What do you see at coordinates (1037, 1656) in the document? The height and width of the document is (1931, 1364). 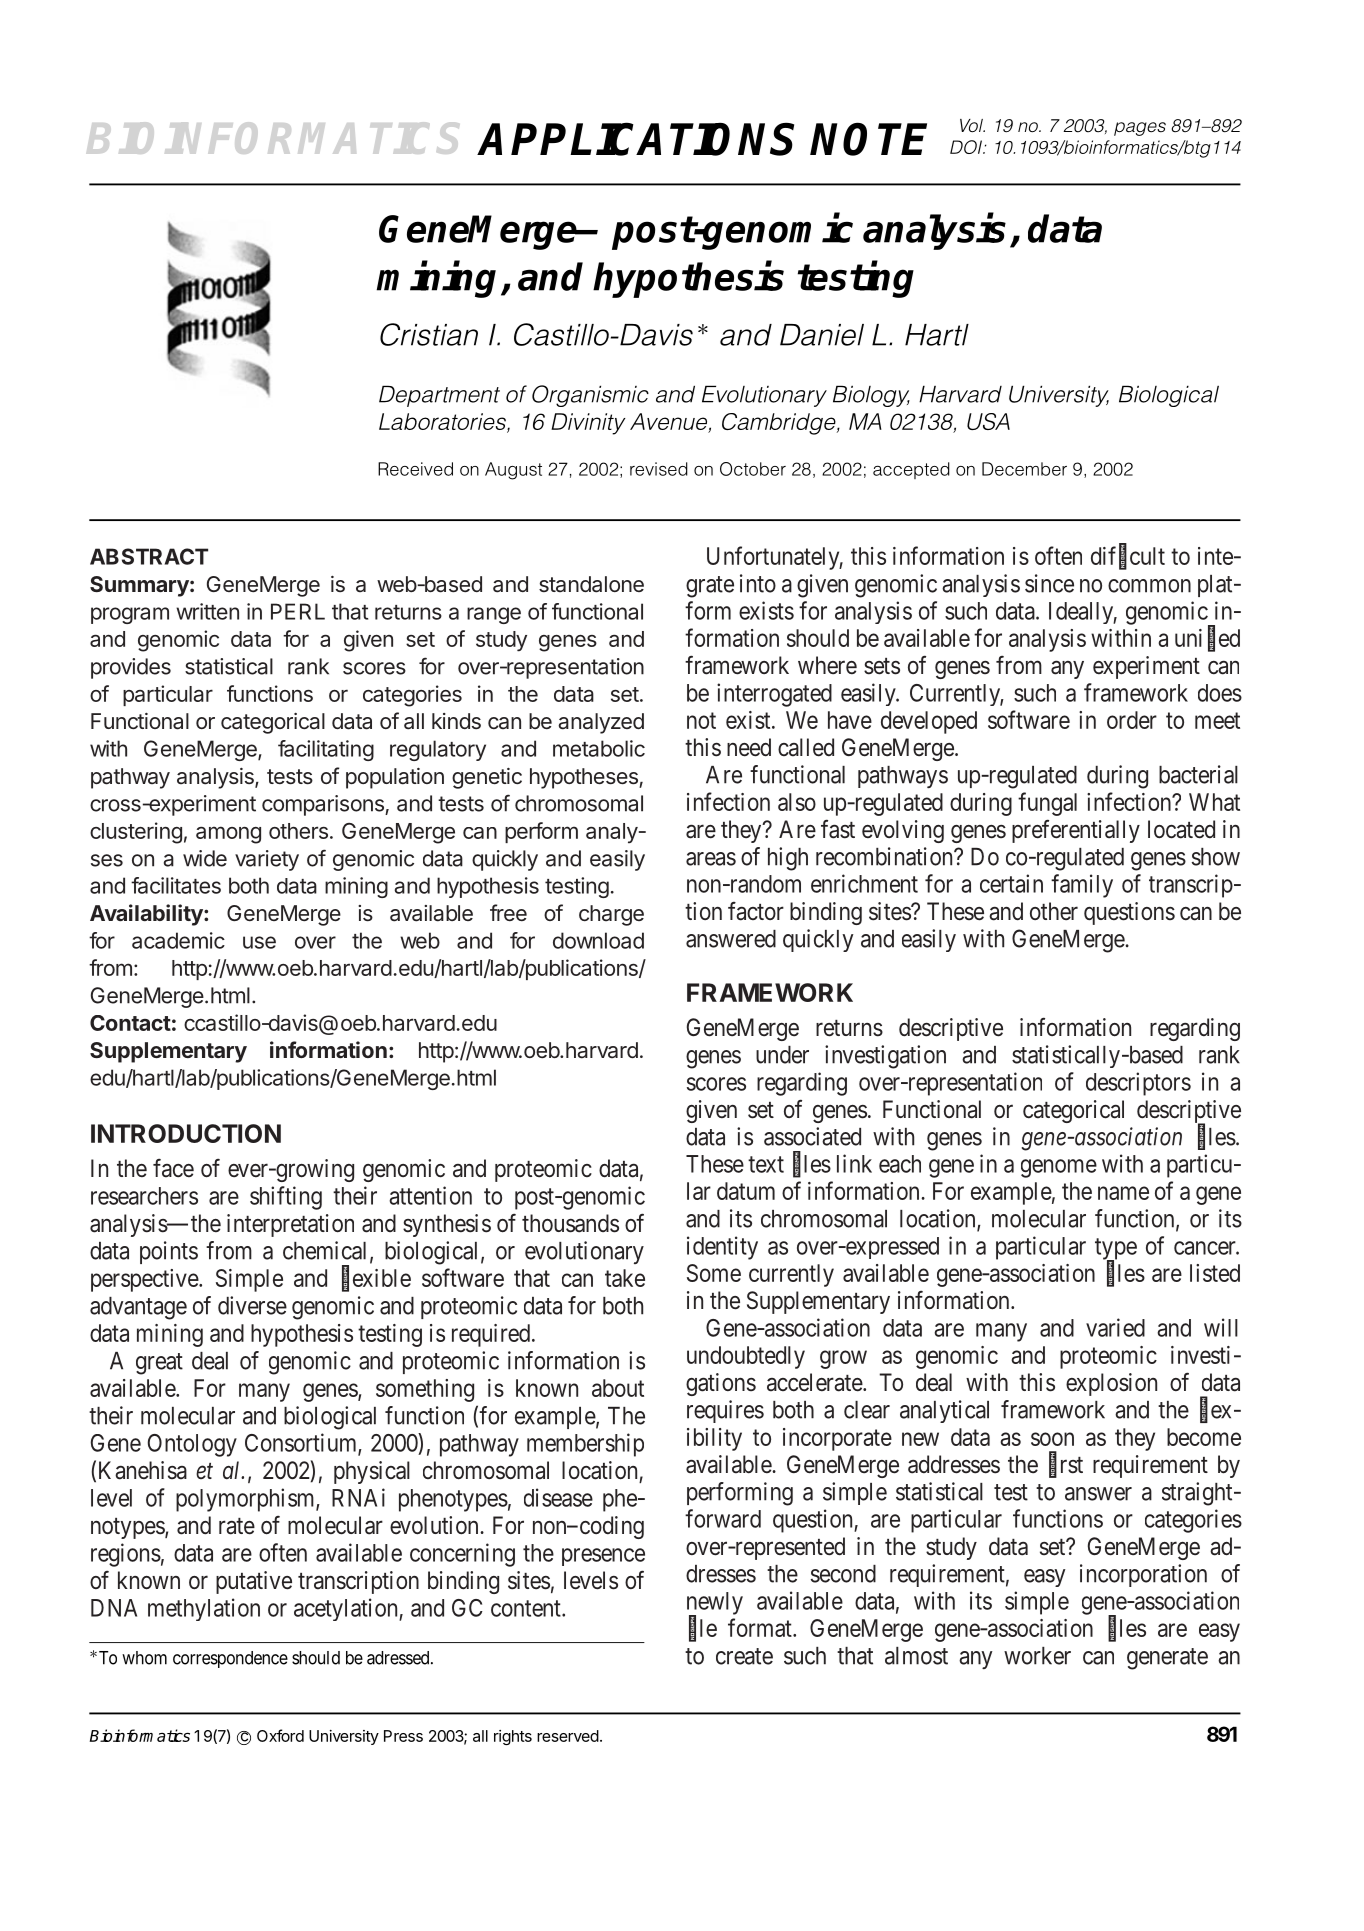 I see `worker` at bounding box center [1037, 1656].
